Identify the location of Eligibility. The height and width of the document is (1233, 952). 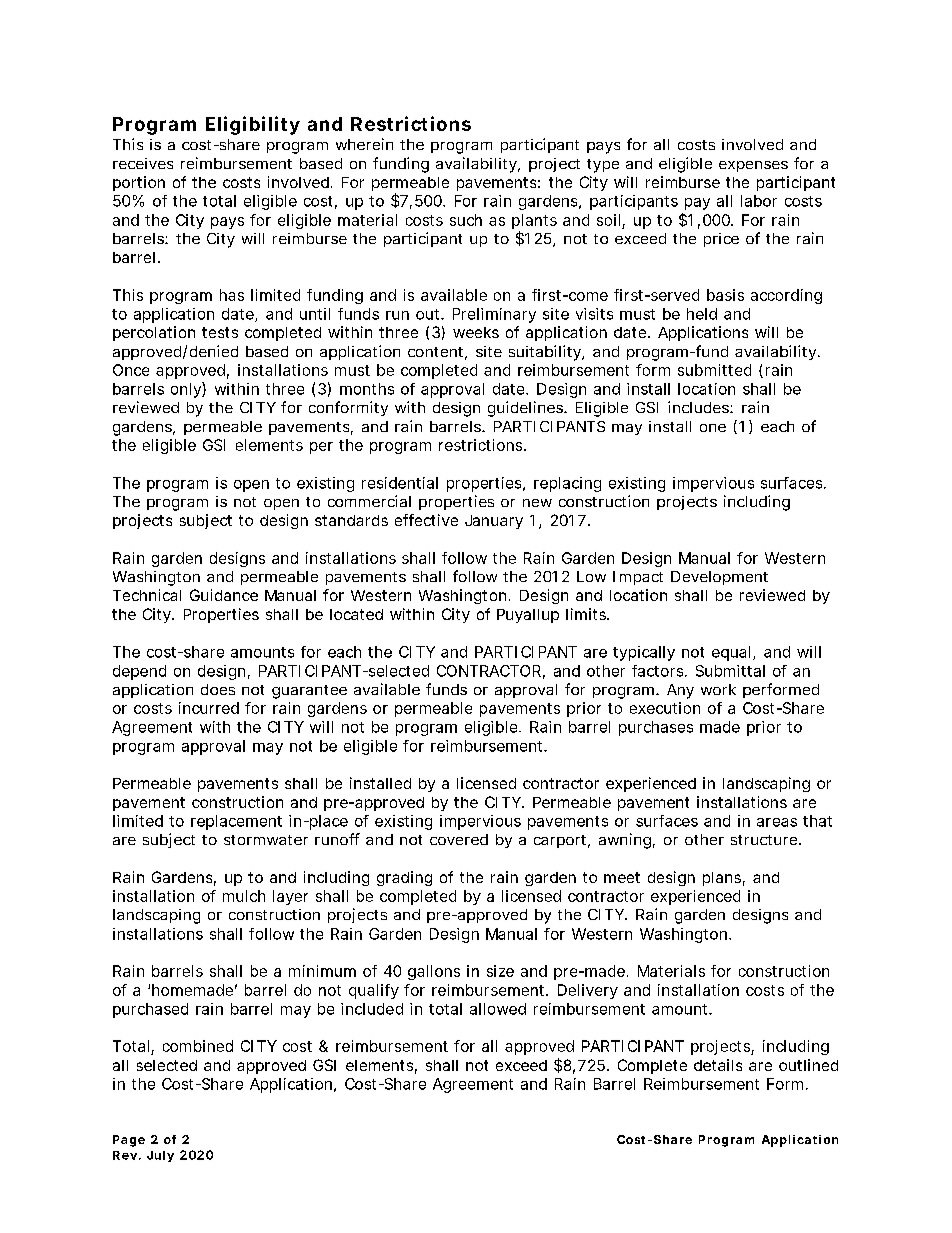
(252, 125).
